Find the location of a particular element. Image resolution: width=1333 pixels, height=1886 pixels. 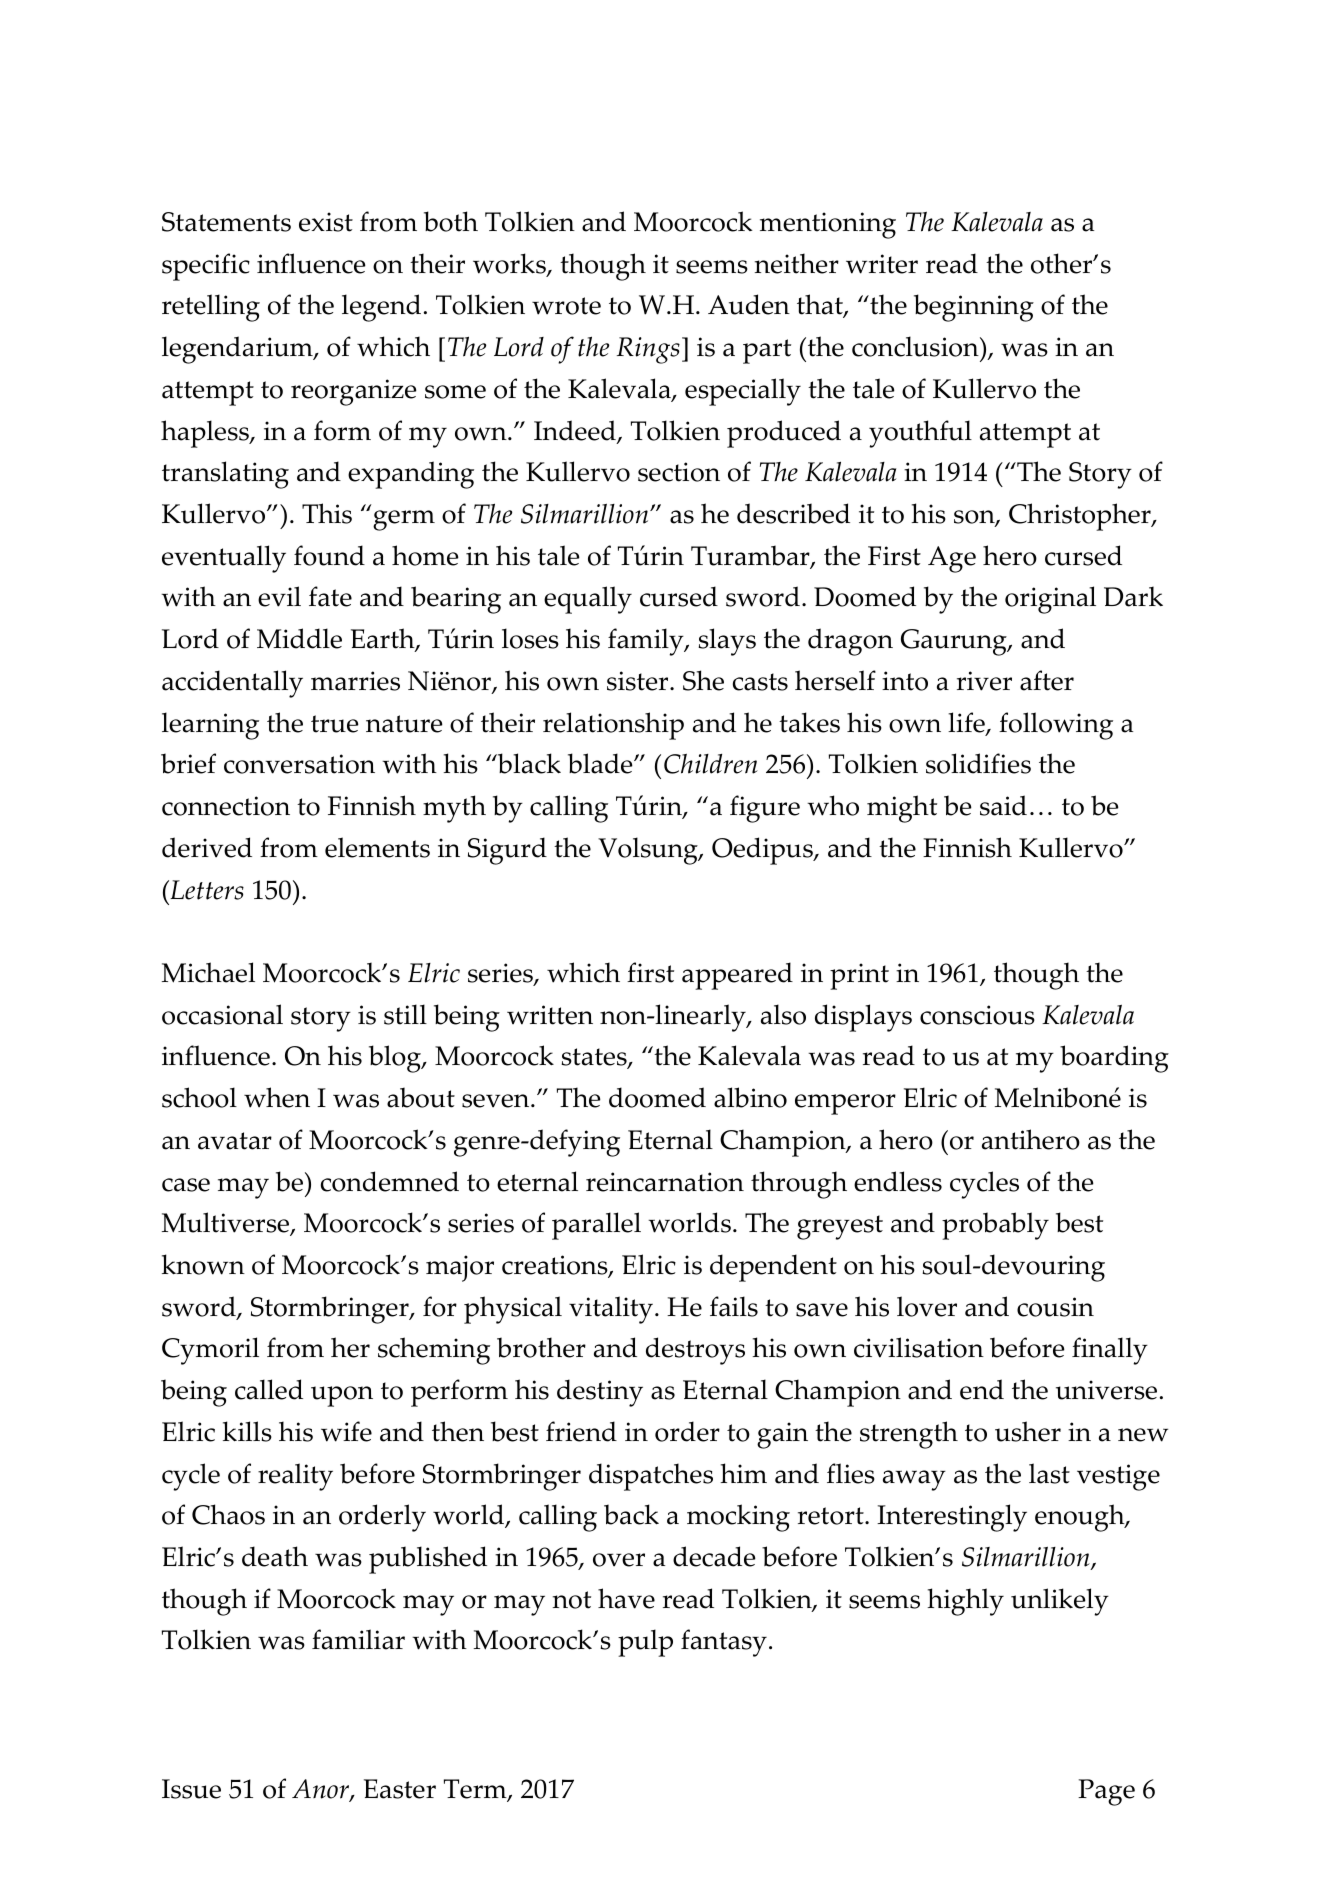

Easter is located at coordinates (400, 1789).
